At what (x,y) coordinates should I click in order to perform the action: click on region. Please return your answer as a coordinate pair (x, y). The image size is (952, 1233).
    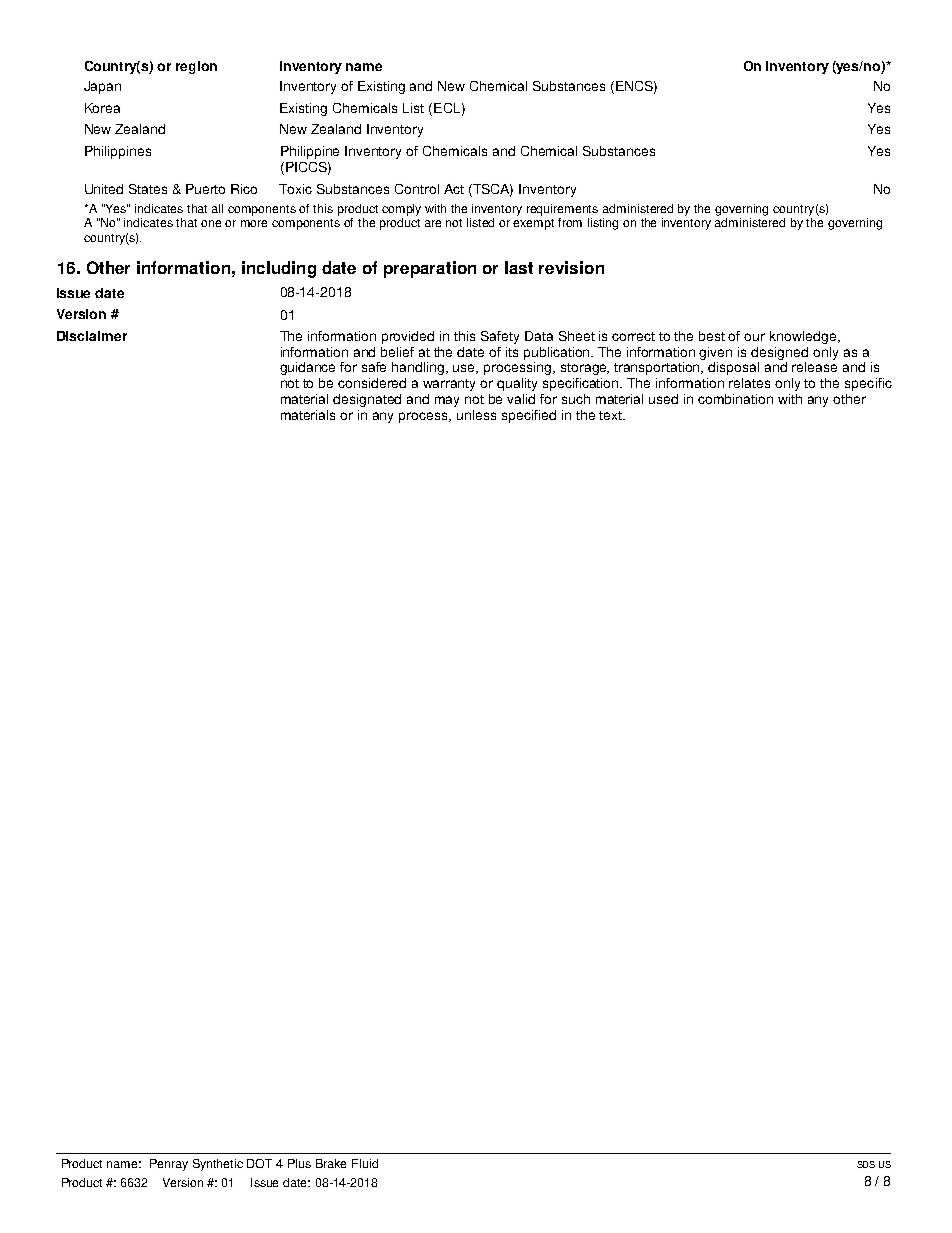
    Looking at the image, I should click on (196, 67).
